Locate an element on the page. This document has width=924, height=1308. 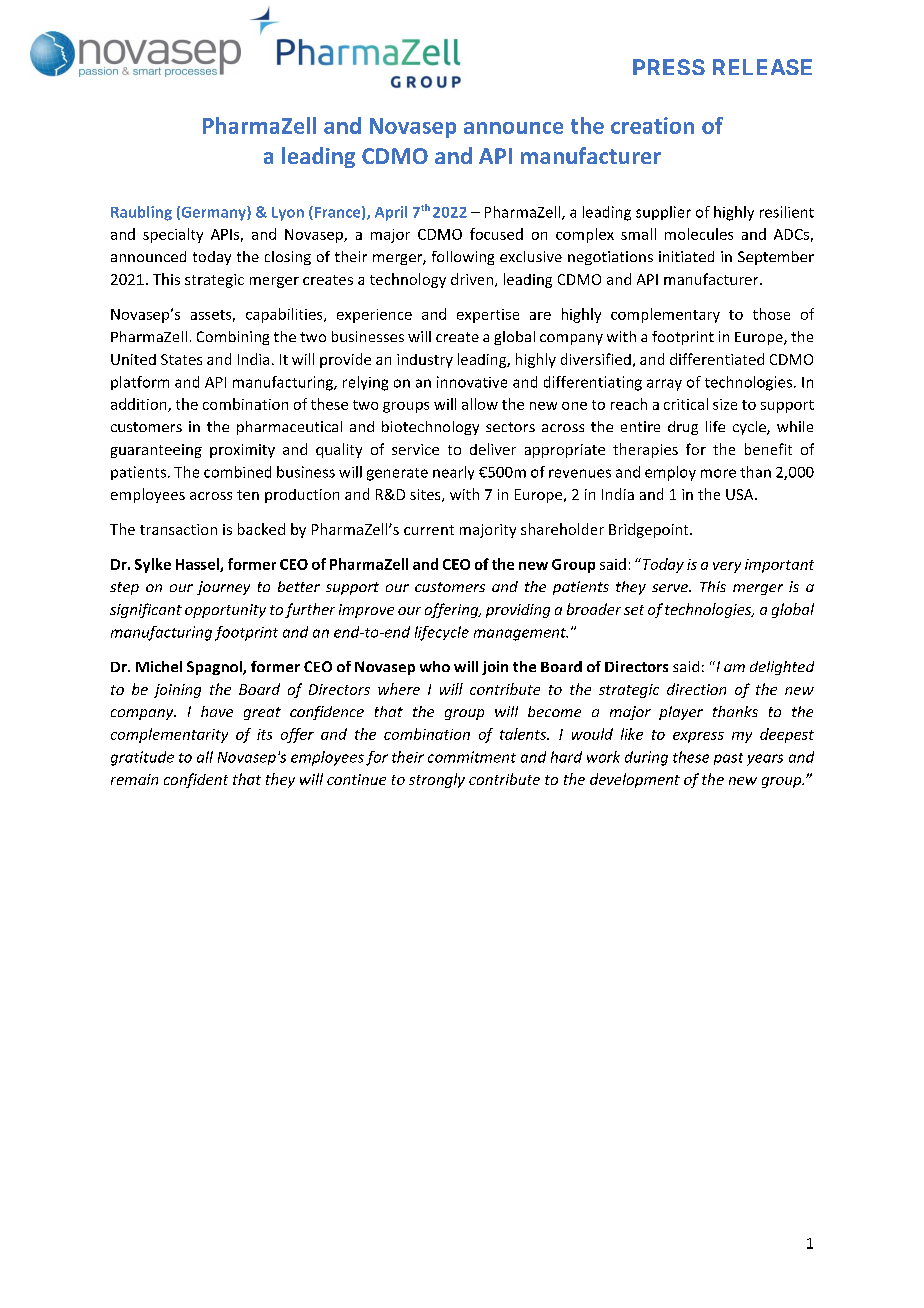
proximity is located at coordinates (242, 451).
